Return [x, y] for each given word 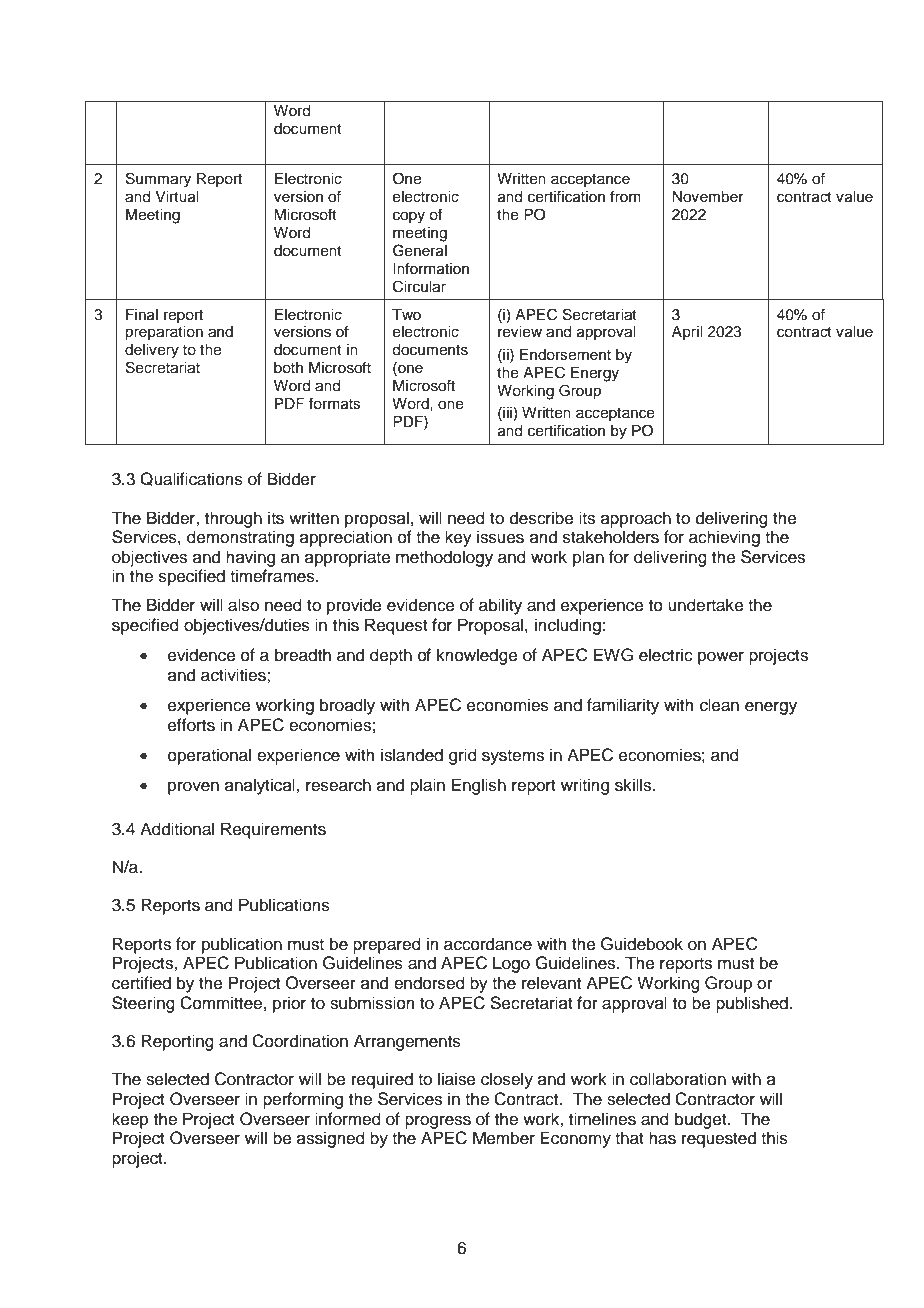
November [708, 197]
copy [409, 217]
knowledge [477, 656]
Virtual [176, 197]
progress [438, 1122]
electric [666, 655]
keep [130, 1120]
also [243, 605]
